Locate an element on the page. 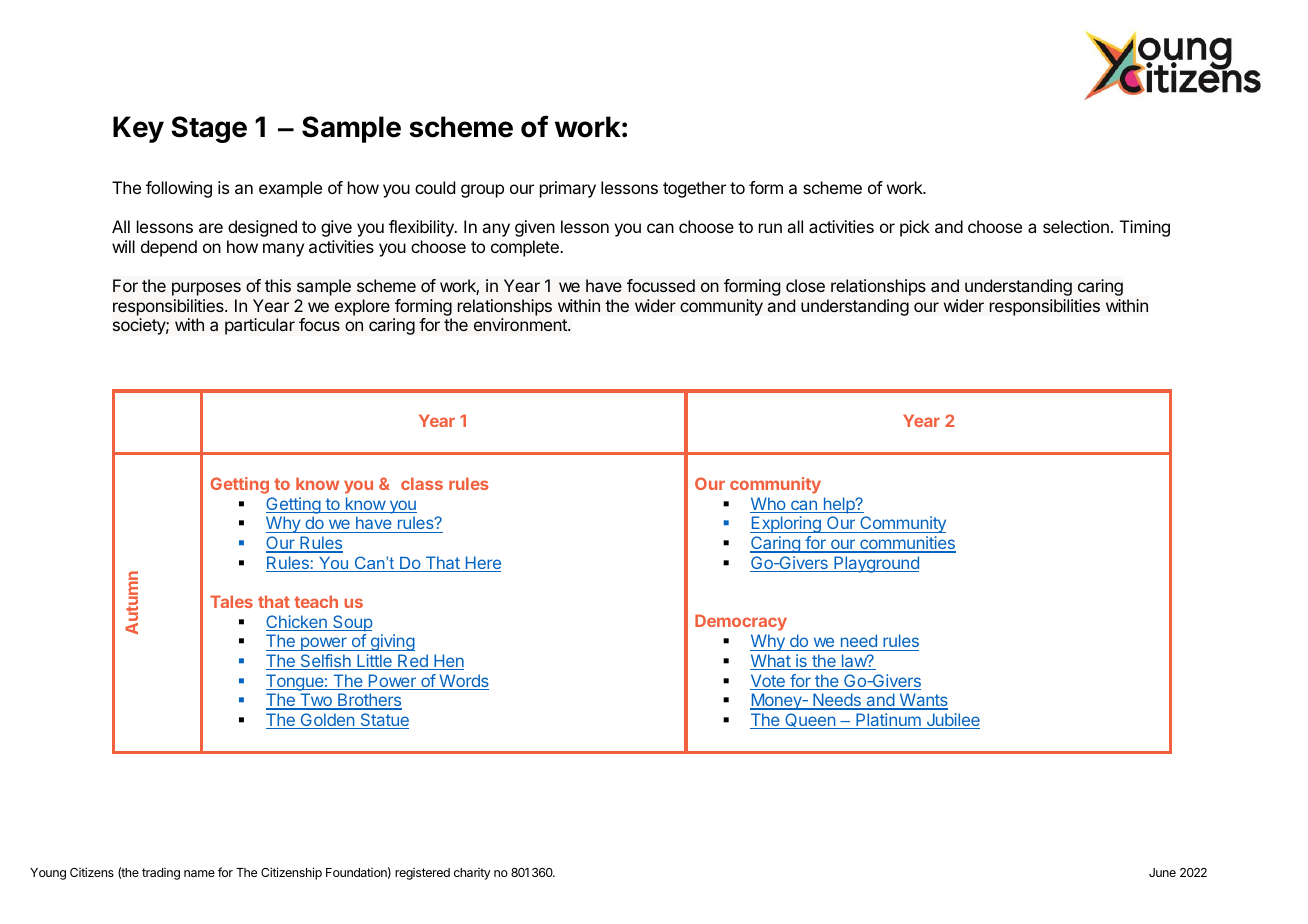 The height and width of the image is (924, 1308). Stage is located at coordinates (209, 129).
